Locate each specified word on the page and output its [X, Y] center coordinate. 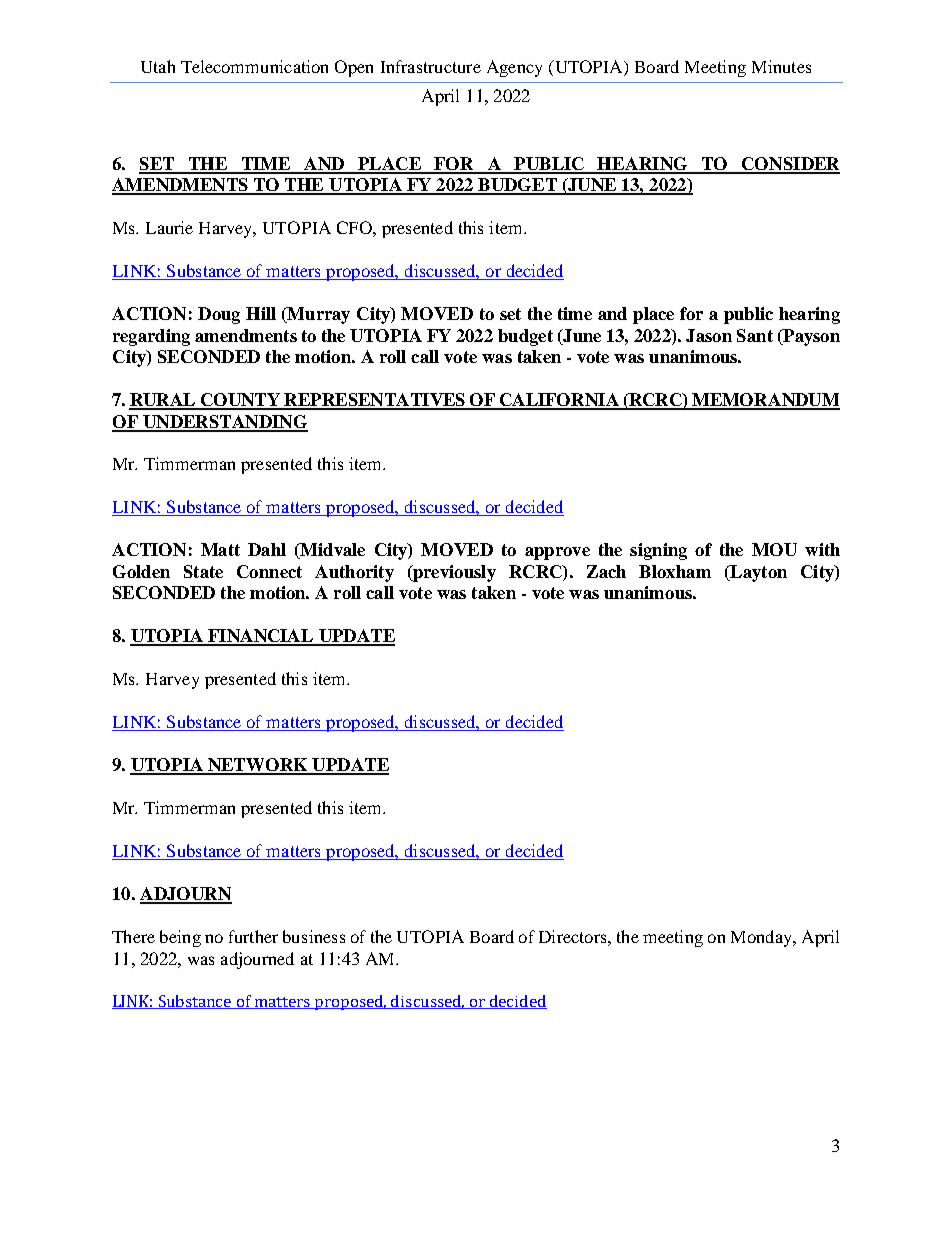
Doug [219, 315]
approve [557, 553]
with [822, 549]
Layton [757, 573]
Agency [514, 68]
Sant [755, 335]
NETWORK [258, 766]
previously [453, 573]
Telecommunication [254, 66]
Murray [317, 315]
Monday [762, 938]
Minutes [781, 66]
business [314, 936]
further [253, 936]
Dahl [267, 549]
